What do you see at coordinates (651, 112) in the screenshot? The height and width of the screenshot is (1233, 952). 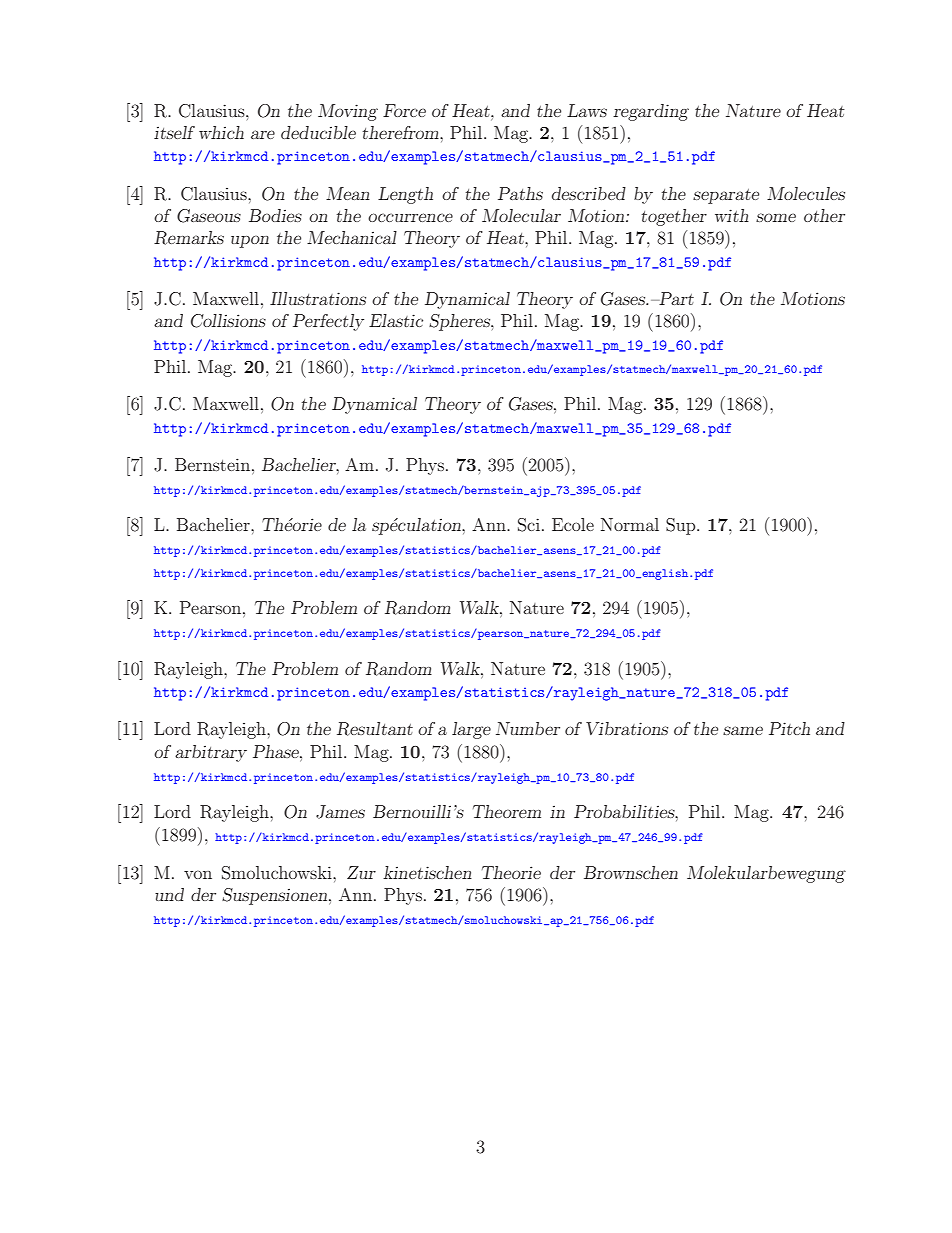 I see `regarding` at bounding box center [651, 112].
